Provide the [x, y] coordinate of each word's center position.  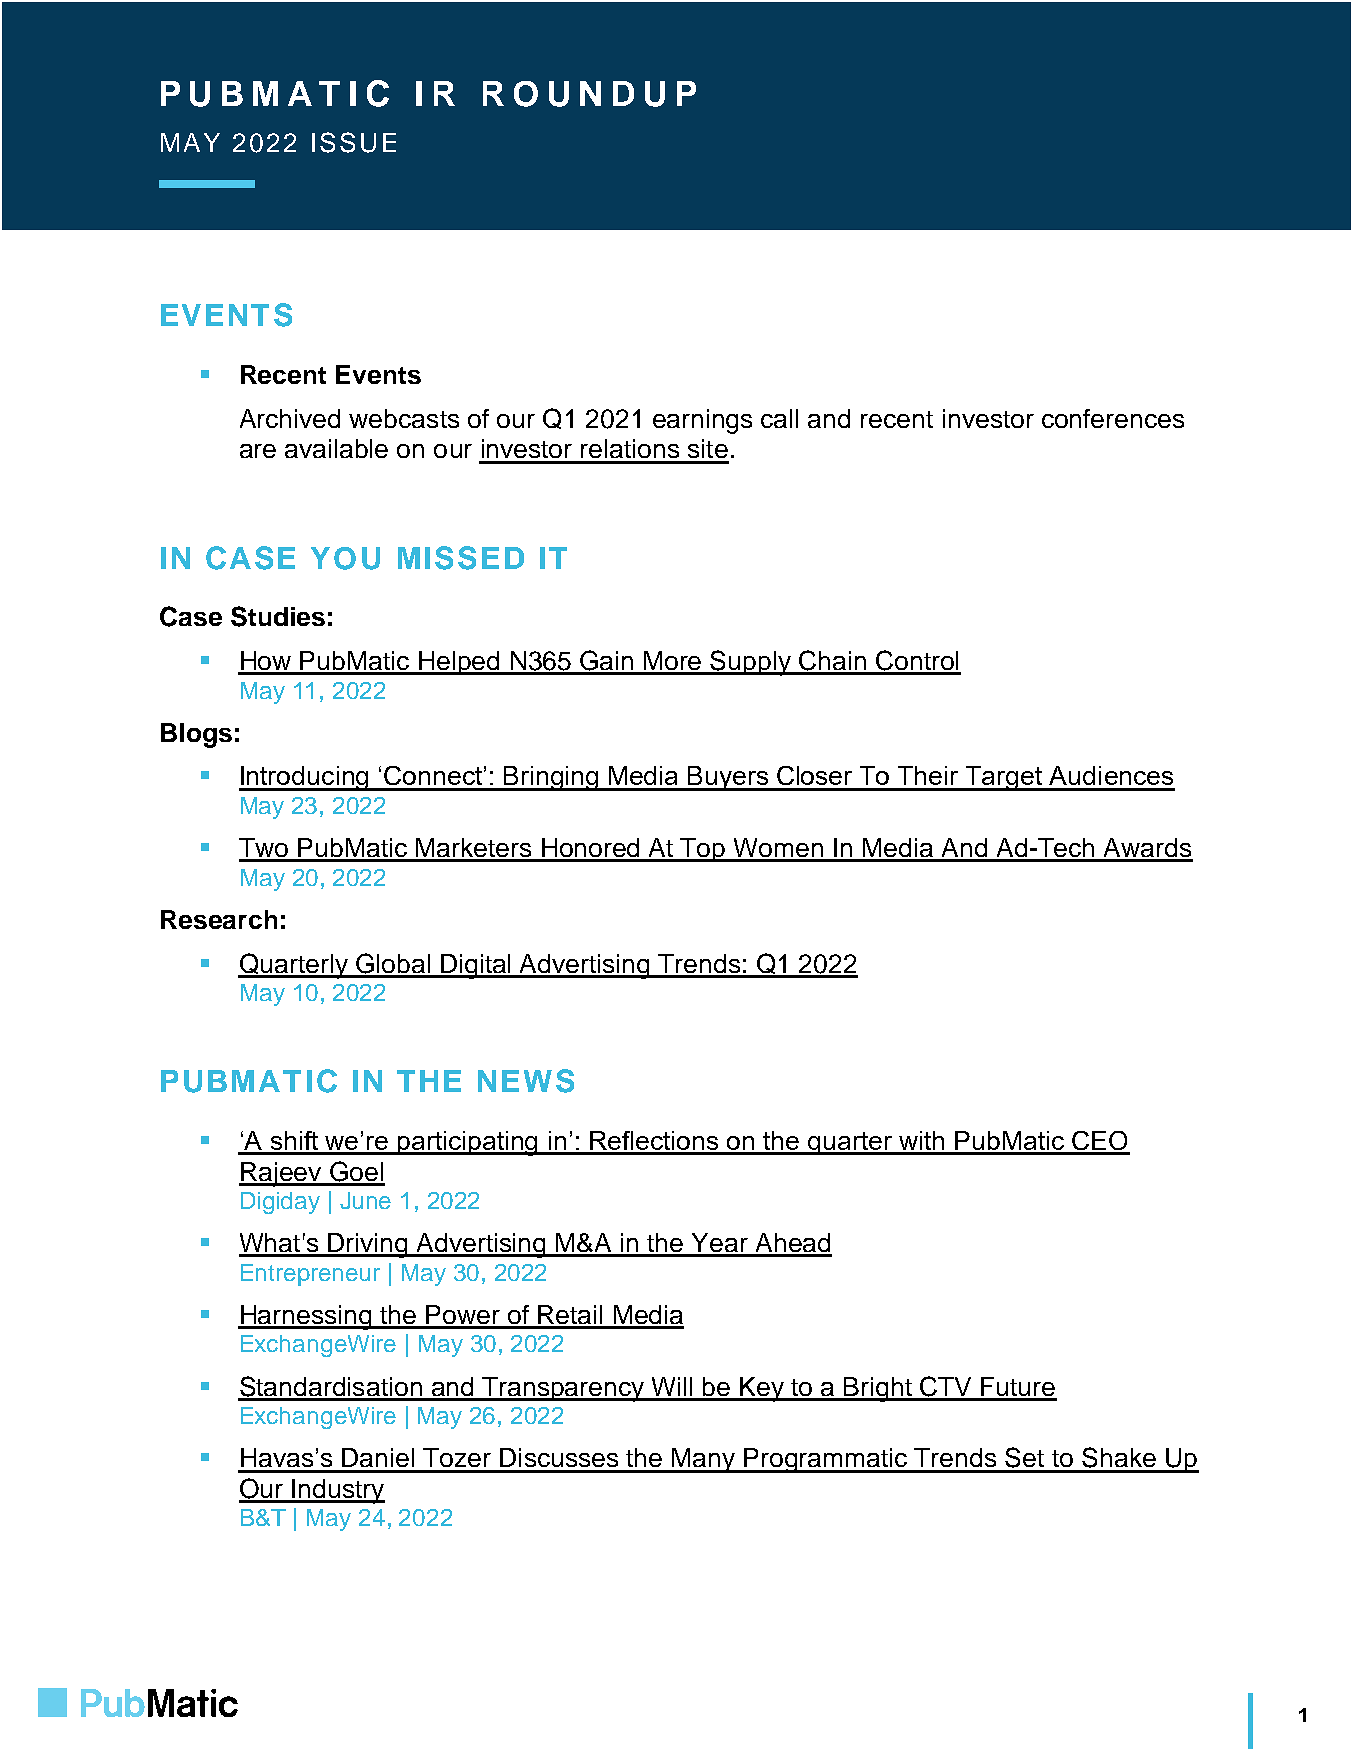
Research [219, 919]
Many [704, 1460]
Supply [751, 663]
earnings [702, 421]
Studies [278, 616]
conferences [1113, 418]
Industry [337, 1491]
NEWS [526, 1081]
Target [1004, 778]
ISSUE [354, 142]
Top [703, 850]
